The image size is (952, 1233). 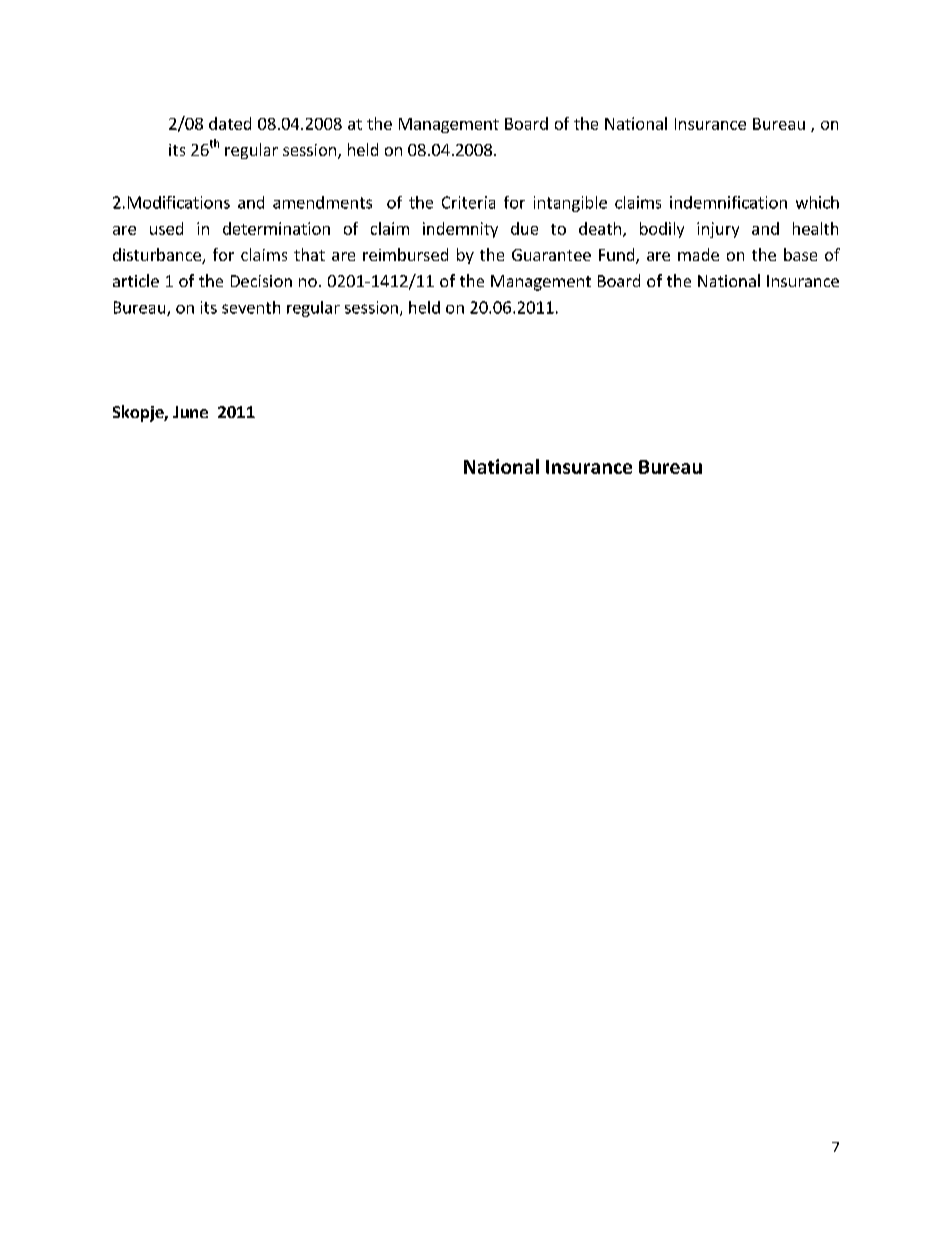 I want to click on made, so click(x=698, y=254).
